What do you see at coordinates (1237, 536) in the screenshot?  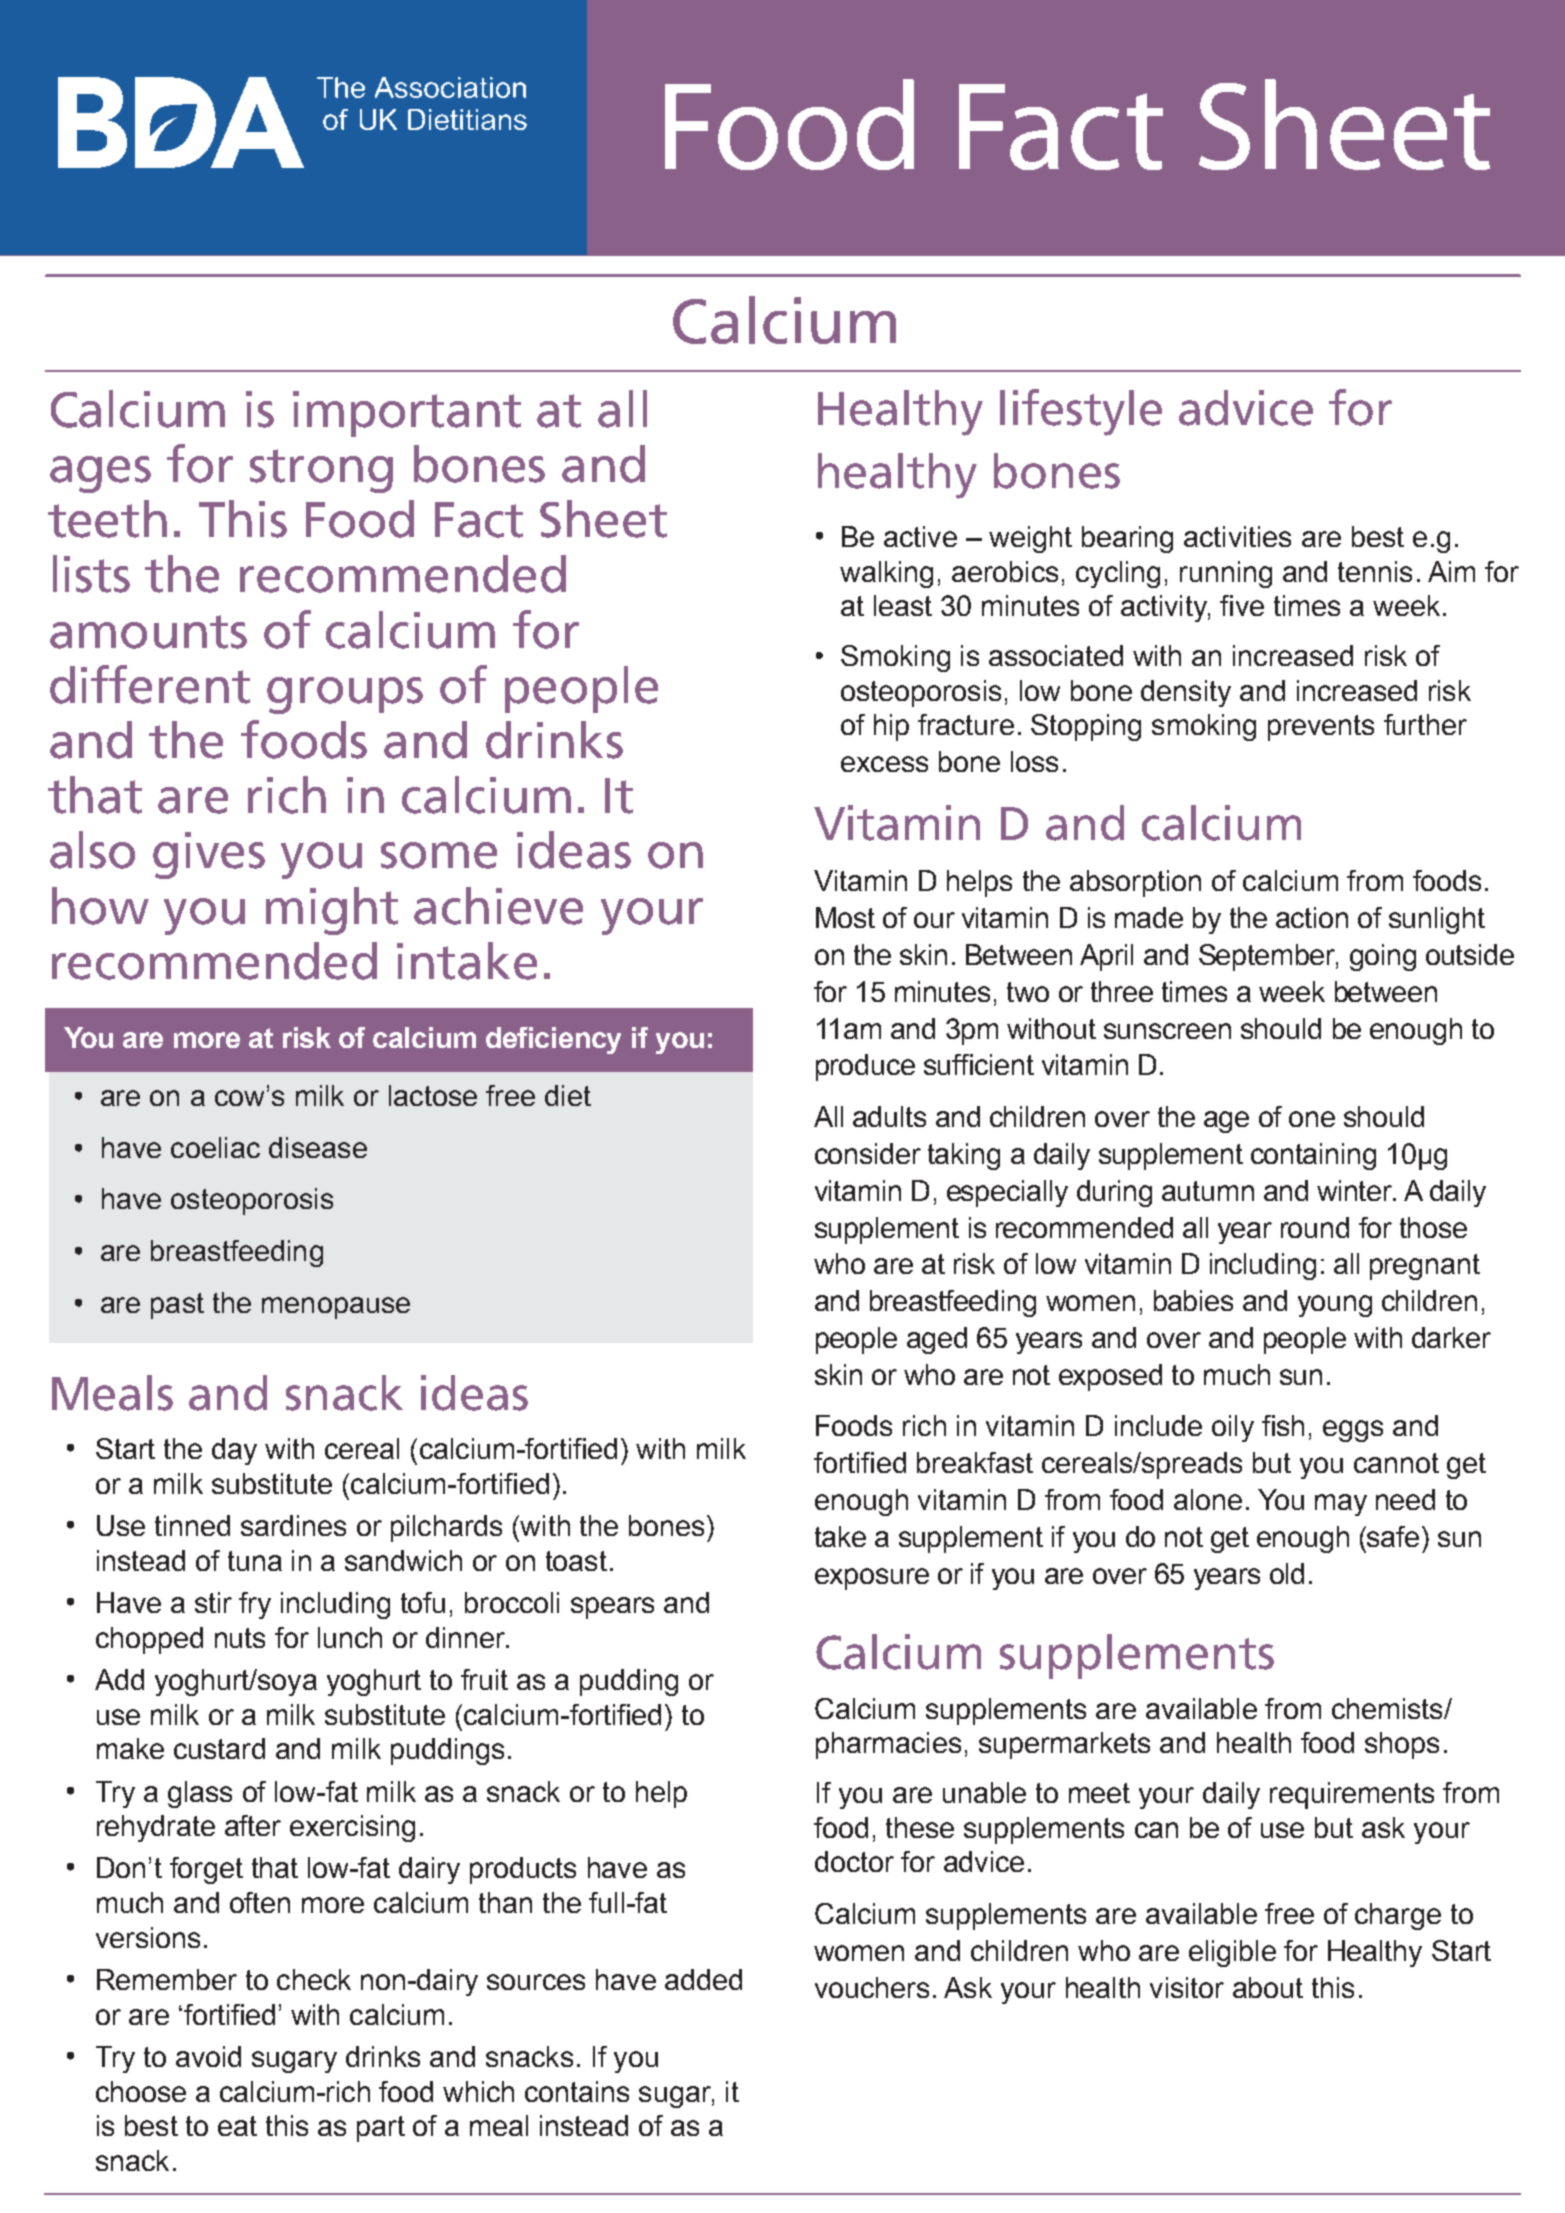 I see `activities` at bounding box center [1237, 536].
